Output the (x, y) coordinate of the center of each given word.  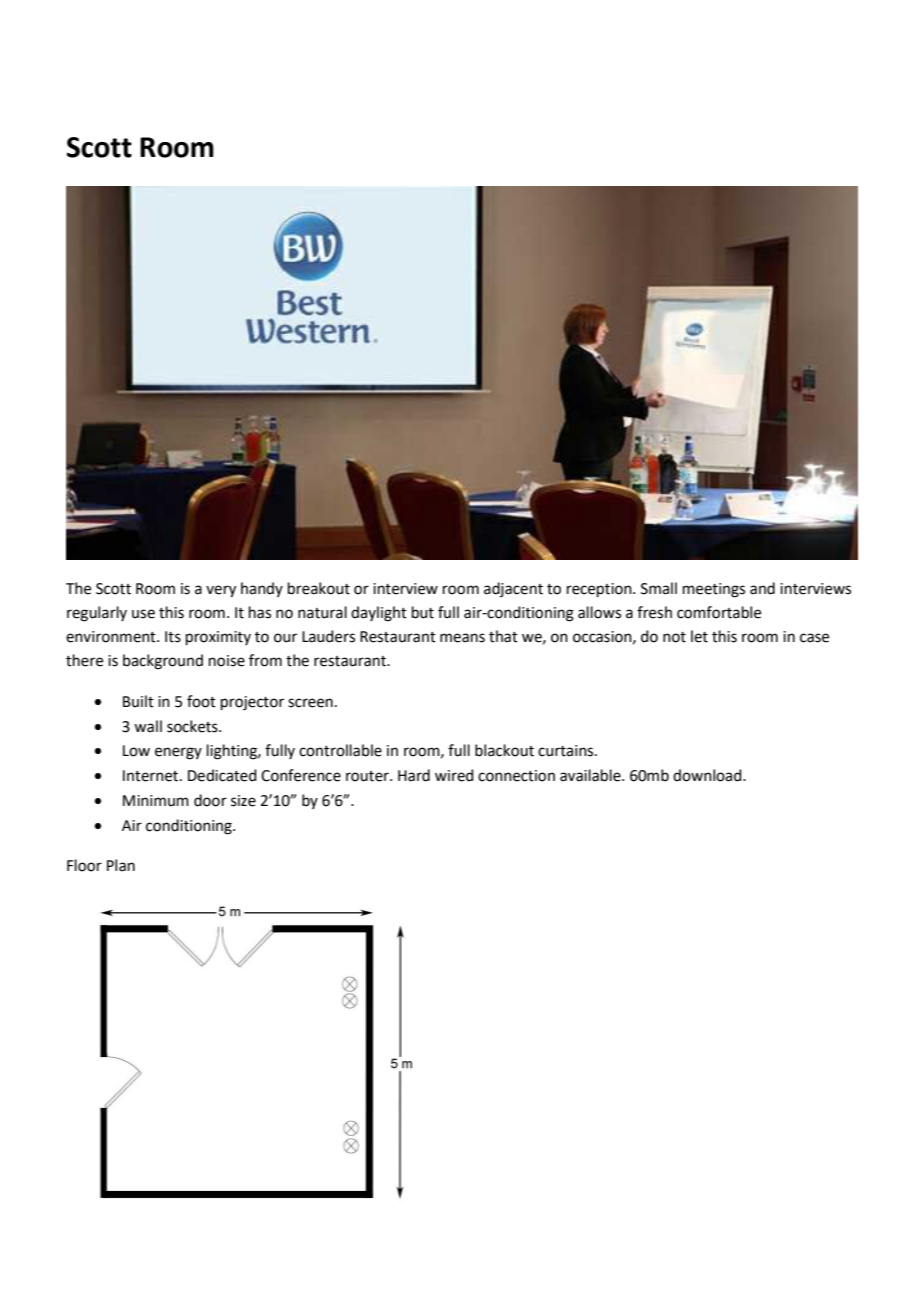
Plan (121, 865)
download (708, 775)
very (221, 591)
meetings (714, 590)
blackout (504, 750)
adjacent (513, 589)
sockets (193, 726)
